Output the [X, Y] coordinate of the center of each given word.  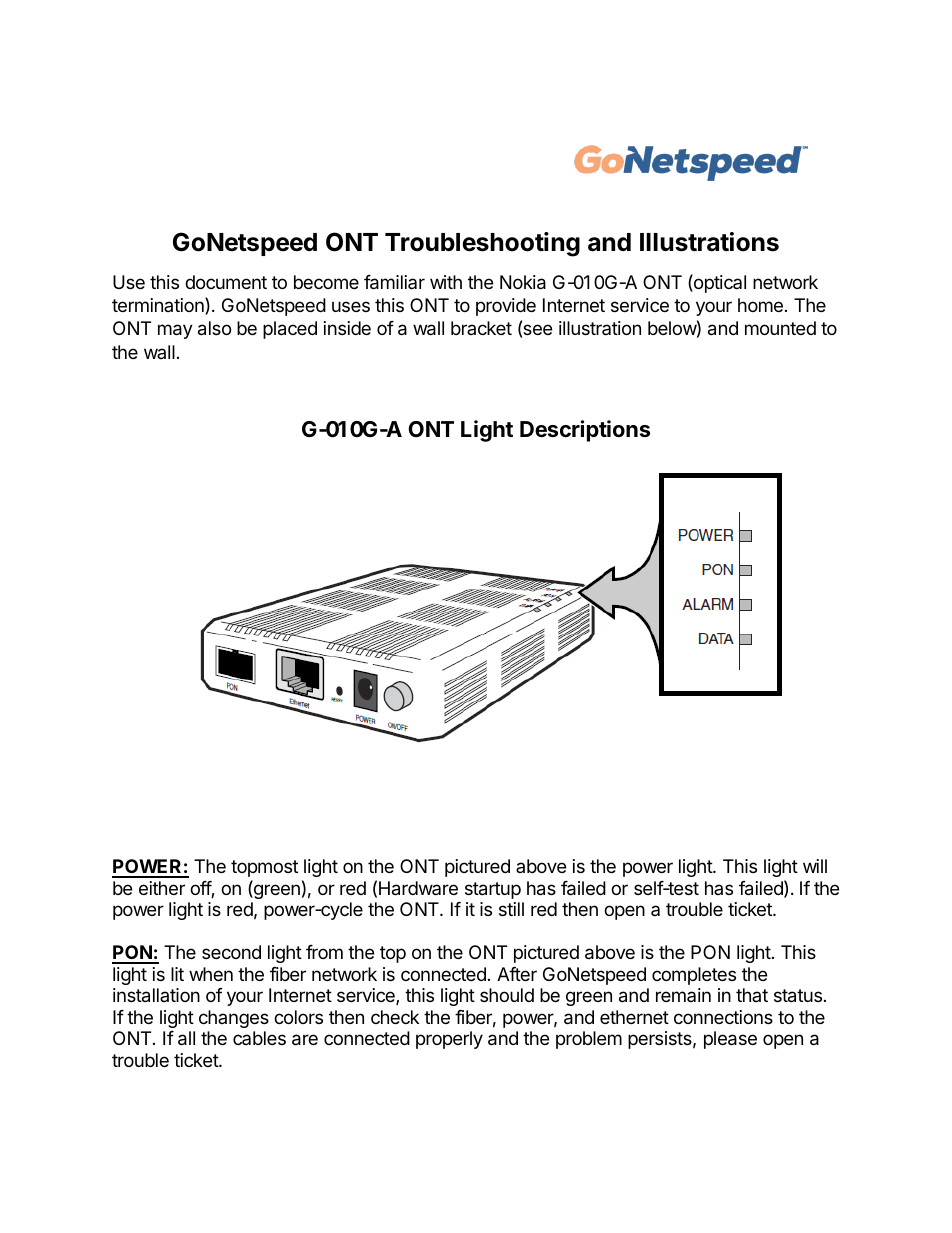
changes [234, 1019]
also [214, 328]
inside [347, 328]
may [175, 331]
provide [506, 307]
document [226, 282]
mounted [780, 328]
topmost [264, 868]
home [760, 305]
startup [493, 890]
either [162, 888]
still [511, 909]
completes [694, 976]
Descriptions [585, 431]
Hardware [418, 888]
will [815, 866]
